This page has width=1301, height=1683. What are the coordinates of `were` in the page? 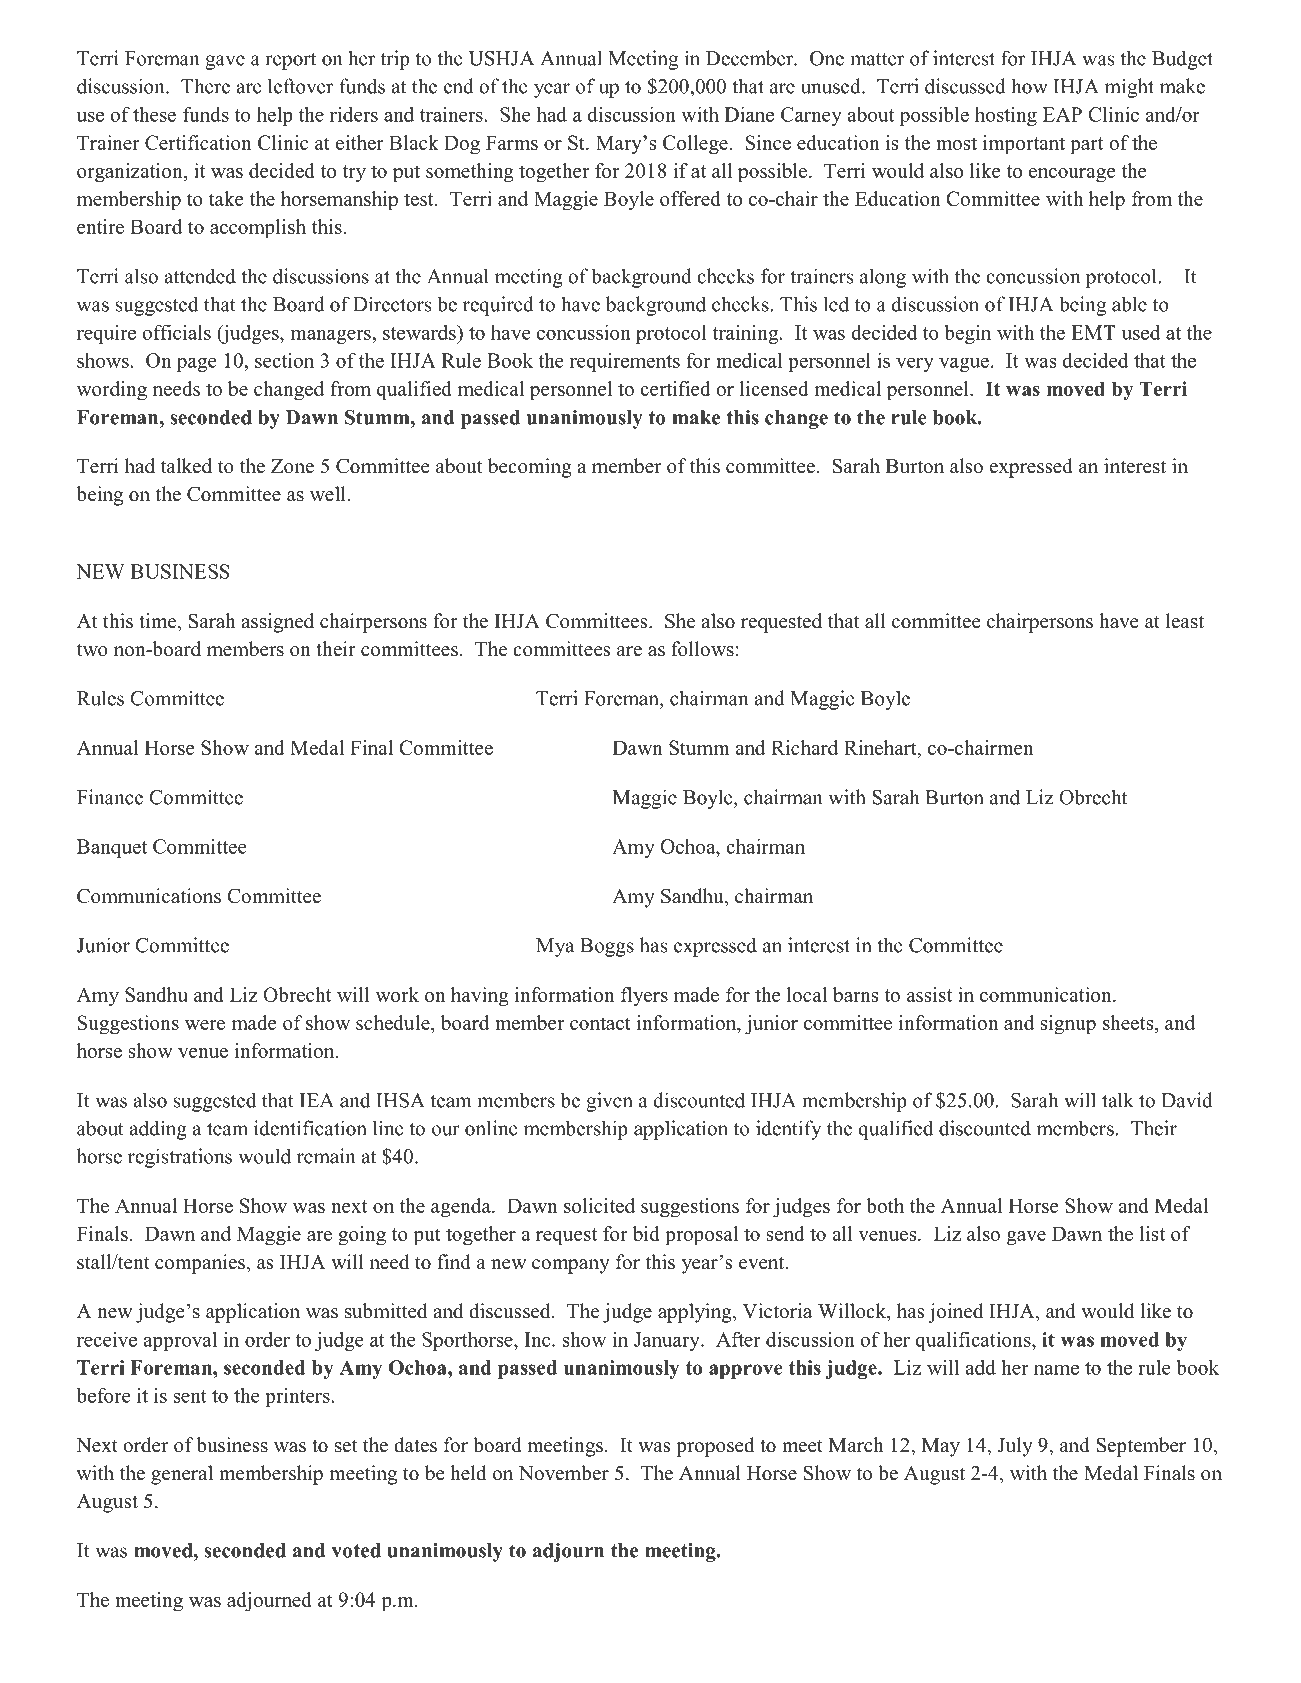 It's located at (205, 1025).
